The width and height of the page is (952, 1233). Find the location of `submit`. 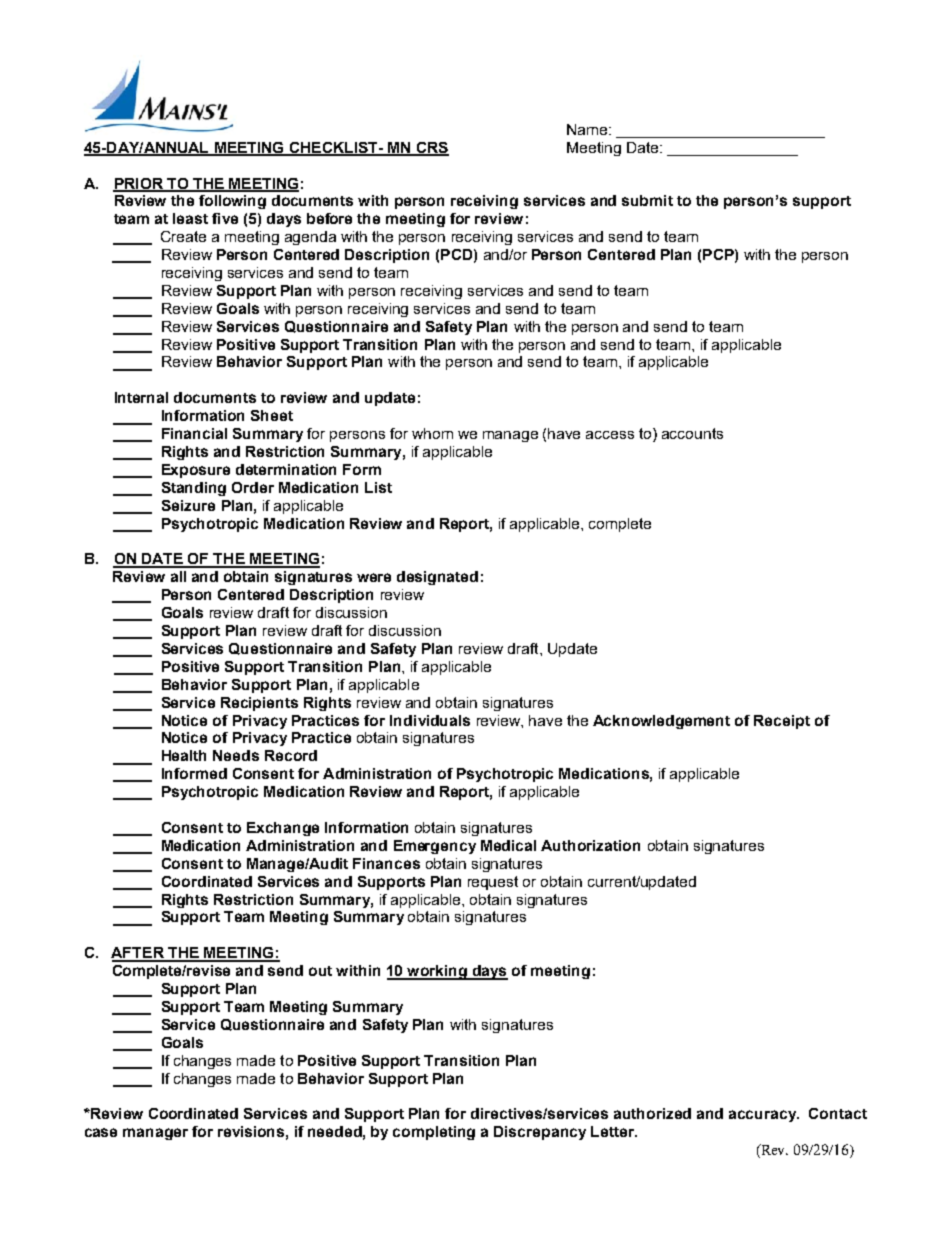

submit is located at coordinates (647, 200).
